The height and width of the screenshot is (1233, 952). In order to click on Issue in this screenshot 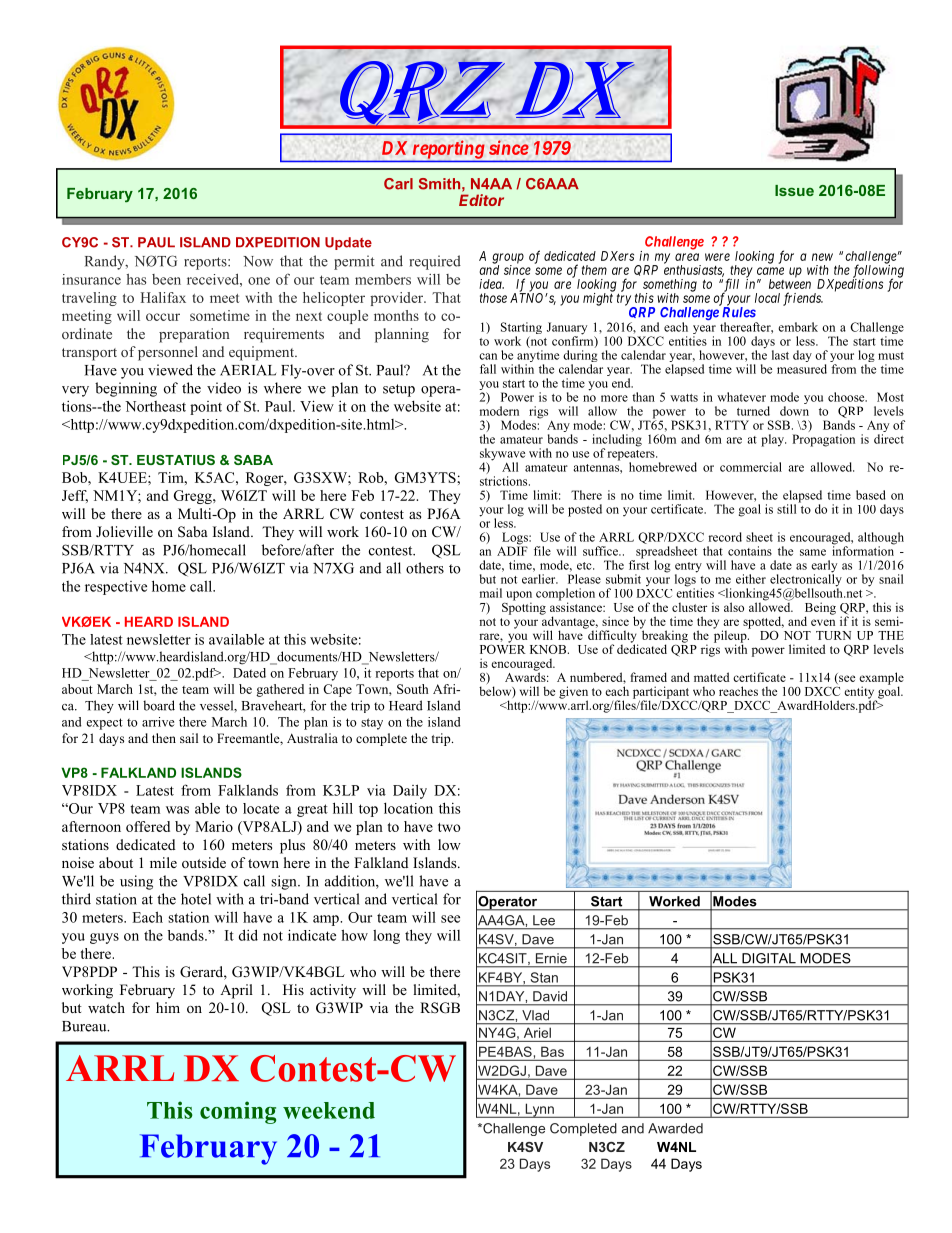, I will do `click(794, 190)`.
